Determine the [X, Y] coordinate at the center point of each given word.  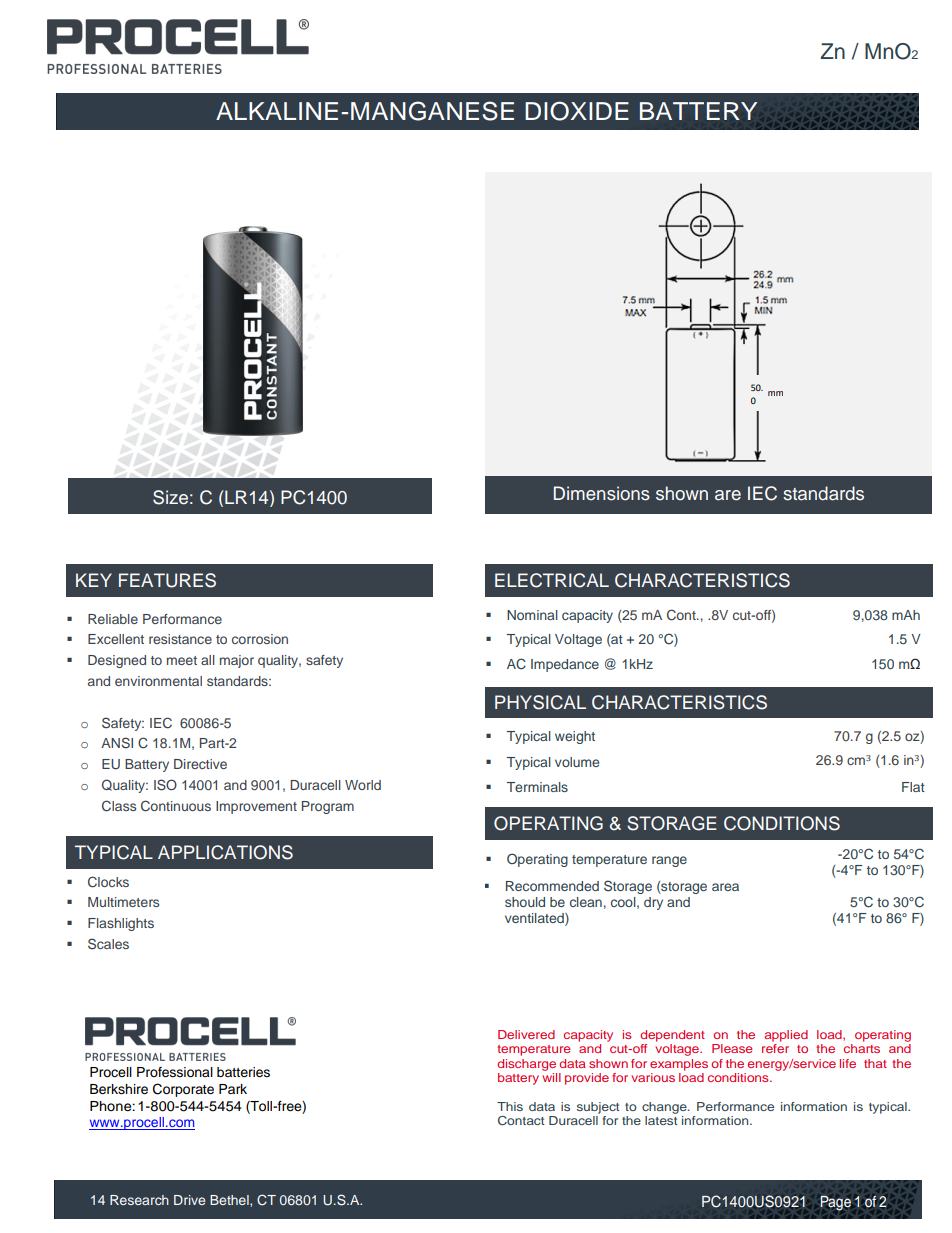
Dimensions [602, 493]
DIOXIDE [577, 111]
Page [835, 1203]
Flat [913, 787]
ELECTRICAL [552, 580]
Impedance [565, 665]
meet [182, 660]
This [510, 1106]
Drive [189, 1200]
